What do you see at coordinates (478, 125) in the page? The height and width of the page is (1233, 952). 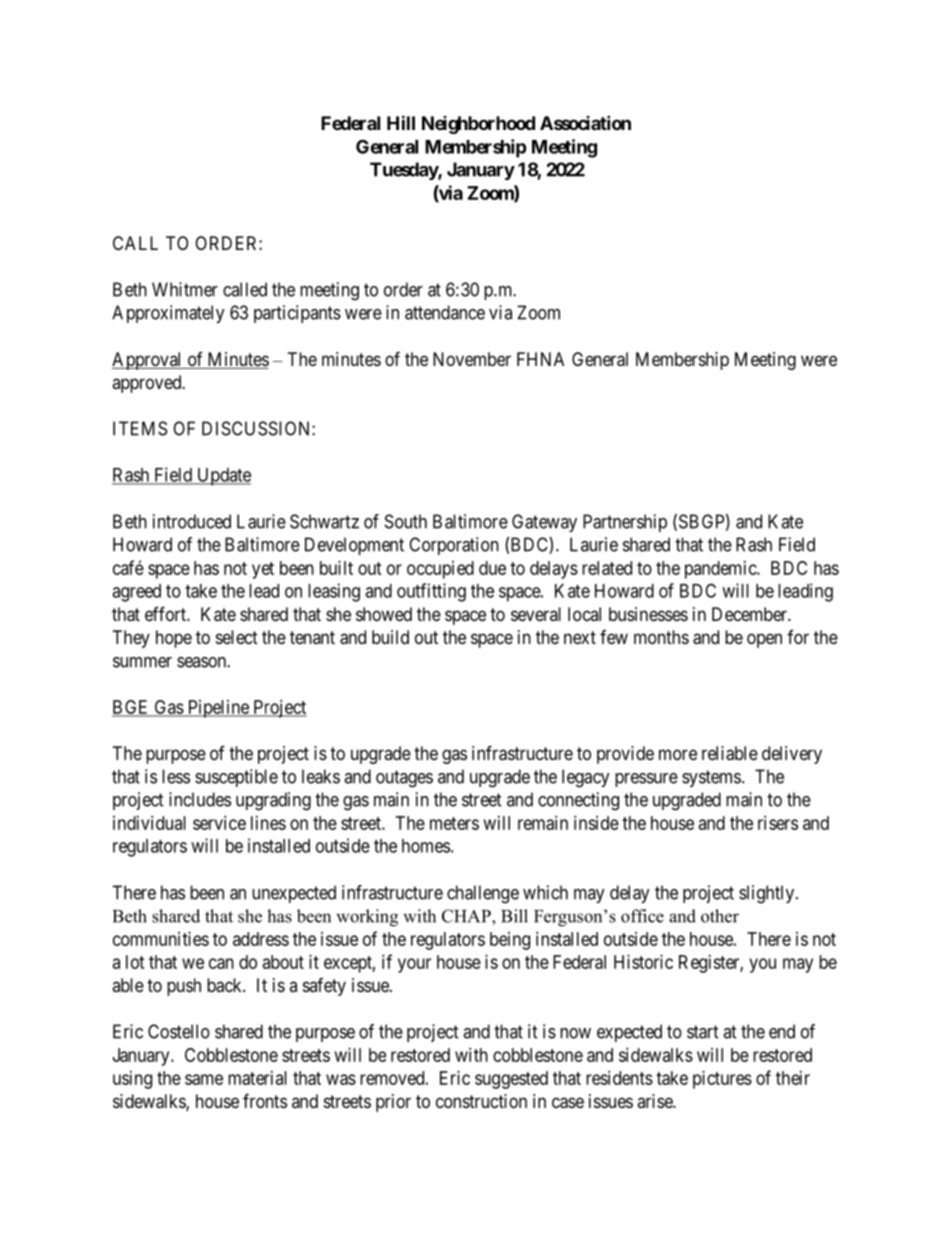 I see `Neighborhood` at bounding box center [478, 125].
